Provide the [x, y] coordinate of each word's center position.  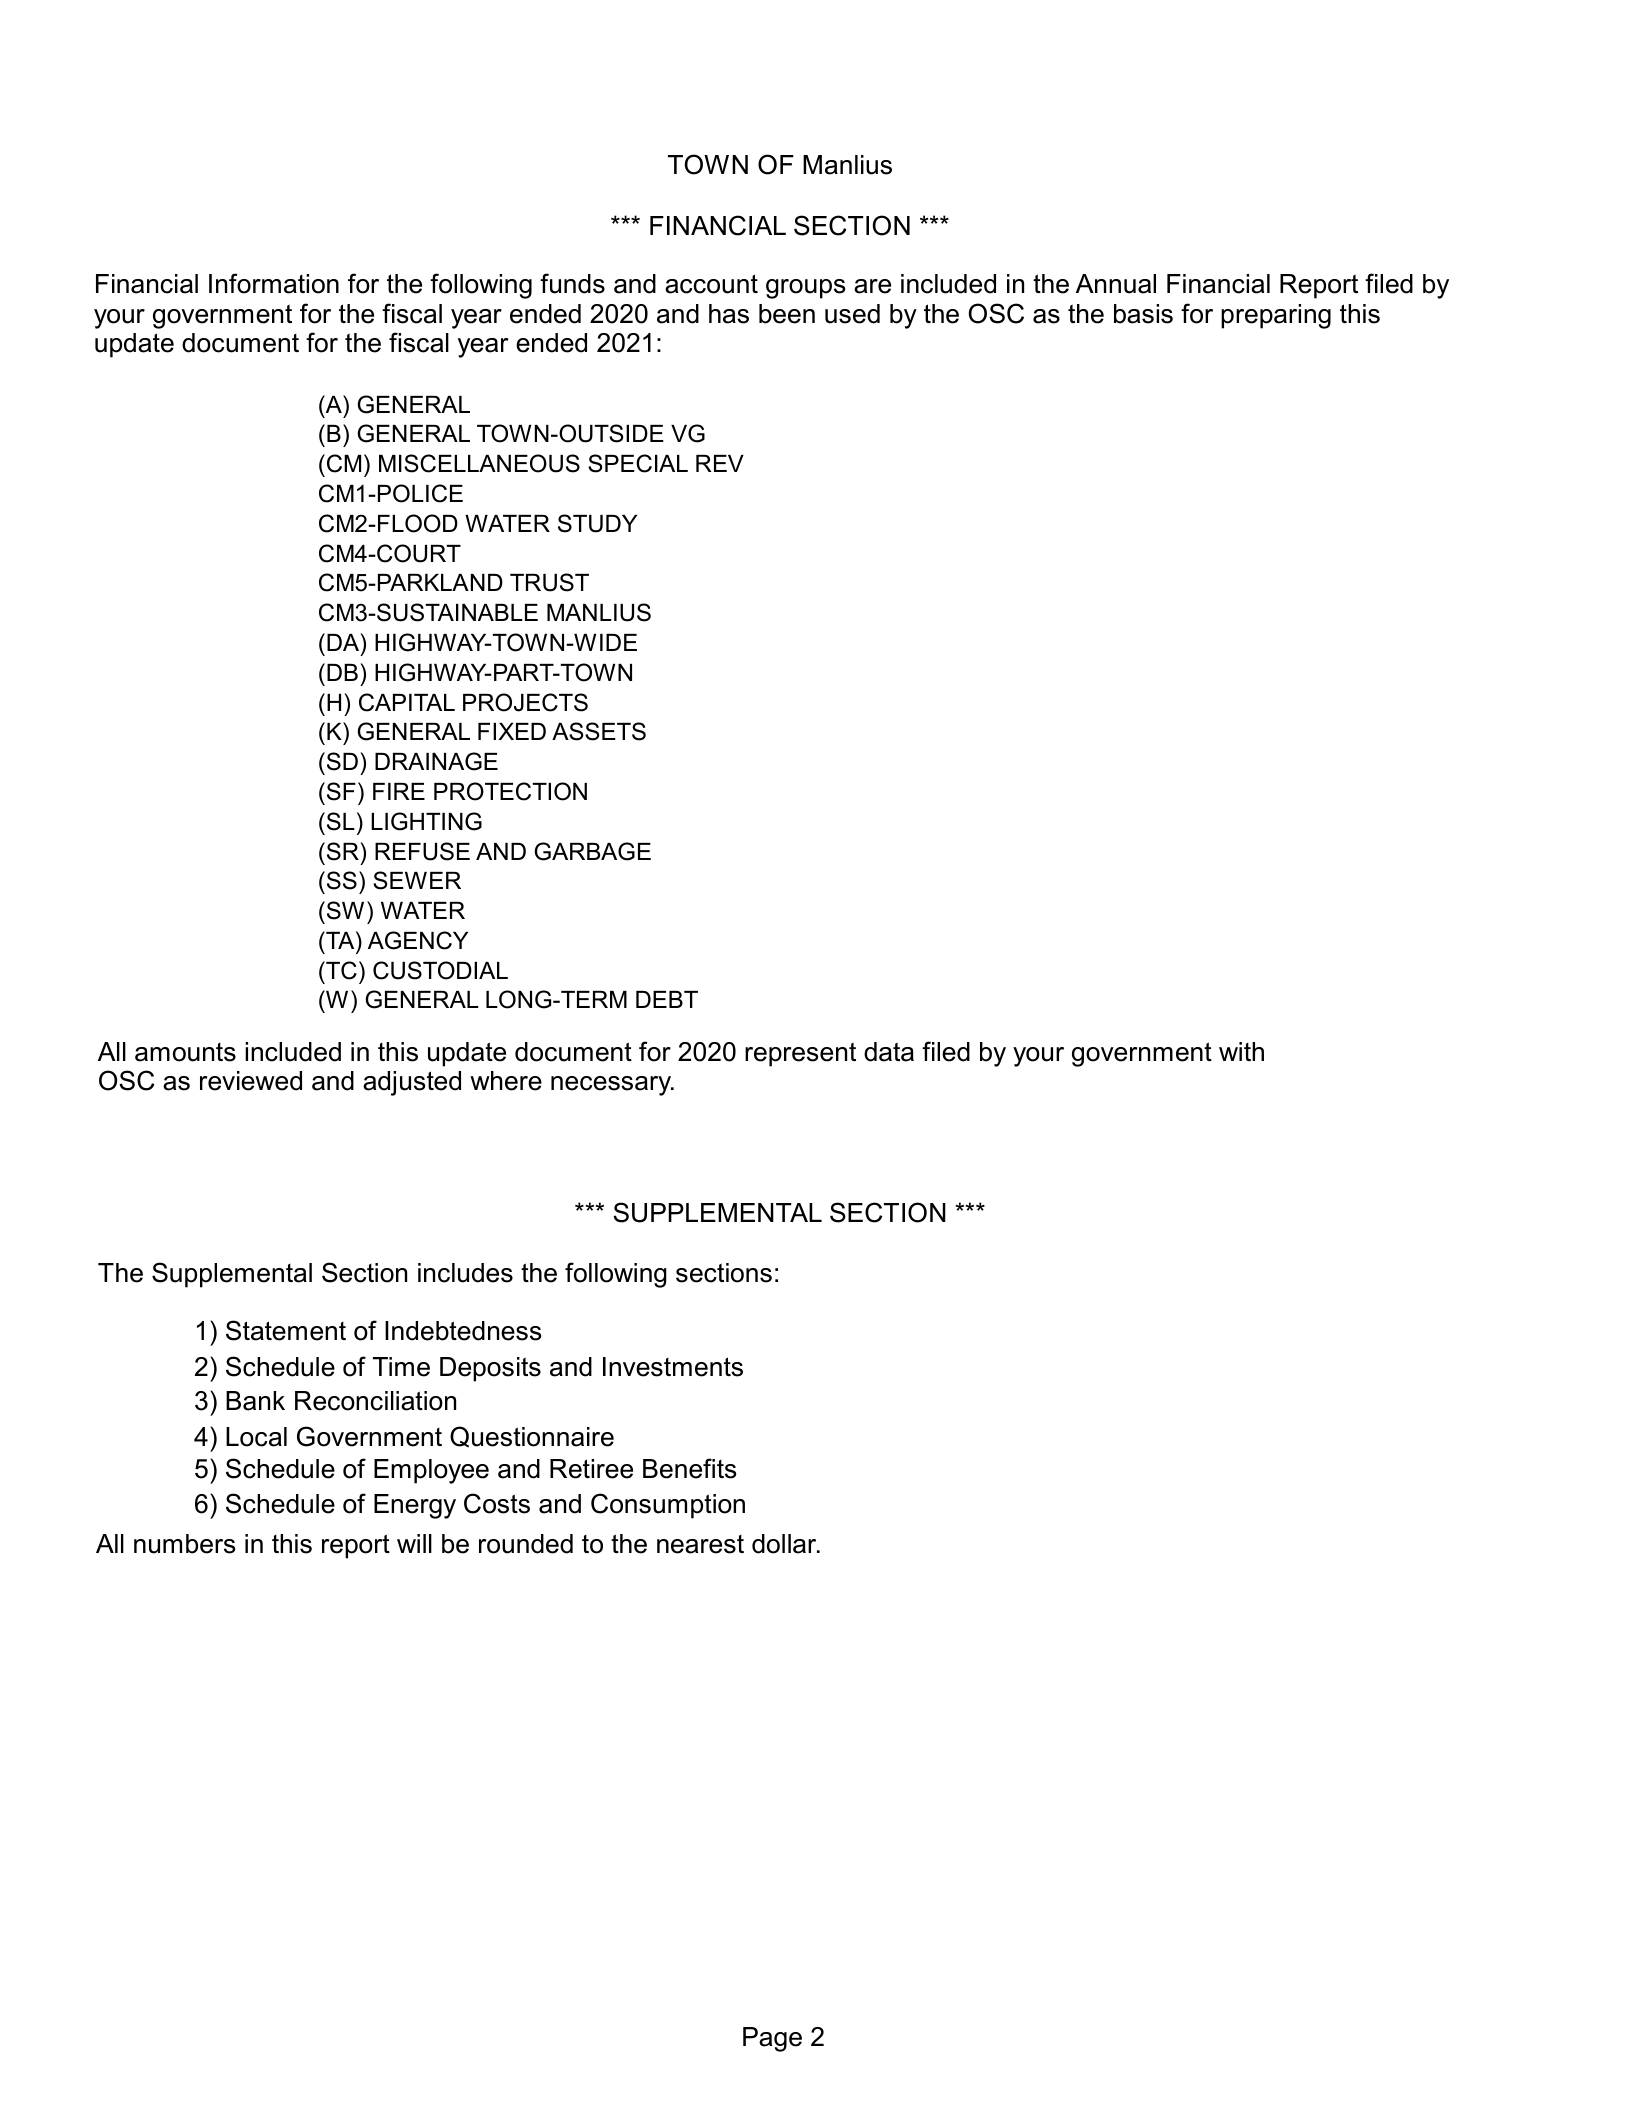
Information [274, 283]
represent [800, 1054]
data [889, 1052]
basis [1143, 314]
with [1241, 1051]
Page [772, 2039]
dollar [785, 1544]
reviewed [251, 1081]
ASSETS [599, 731]
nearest [700, 1544]
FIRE [399, 791]
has [729, 314]
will [414, 1543]
